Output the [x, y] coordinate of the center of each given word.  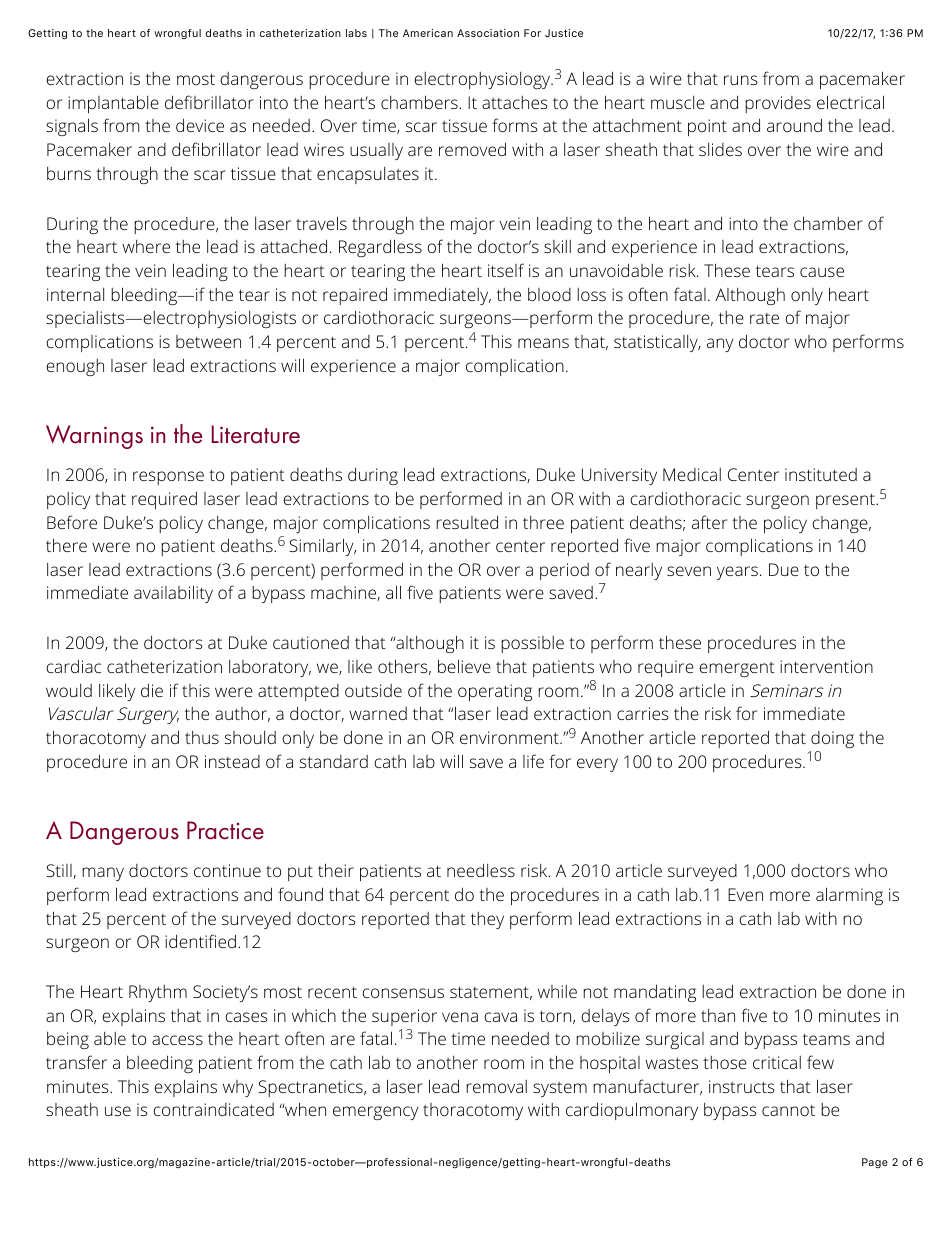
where [146, 246]
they [487, 920]
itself [506, 270]
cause [822, 272]
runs [741, 80]
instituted [821, 474]
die [152, 690]
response [168, 478]
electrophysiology [483, 80]
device [200, 125]
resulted [467, 522]
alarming [849, 896]
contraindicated [213, 1109]
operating [495, 692]
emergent [737, 669]
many [103, 874]
